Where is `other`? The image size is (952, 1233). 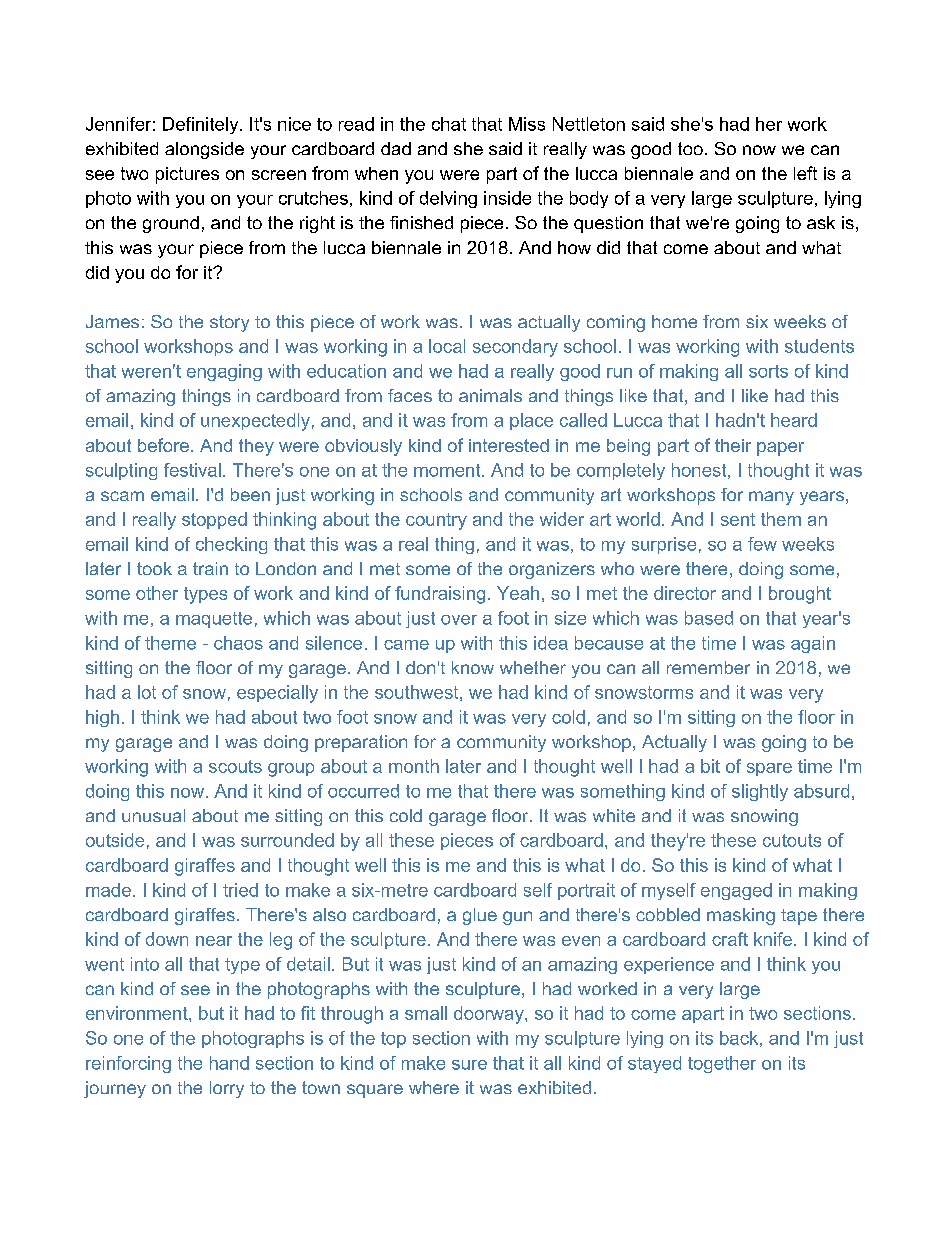 other is located at coordinates (157, 593).
